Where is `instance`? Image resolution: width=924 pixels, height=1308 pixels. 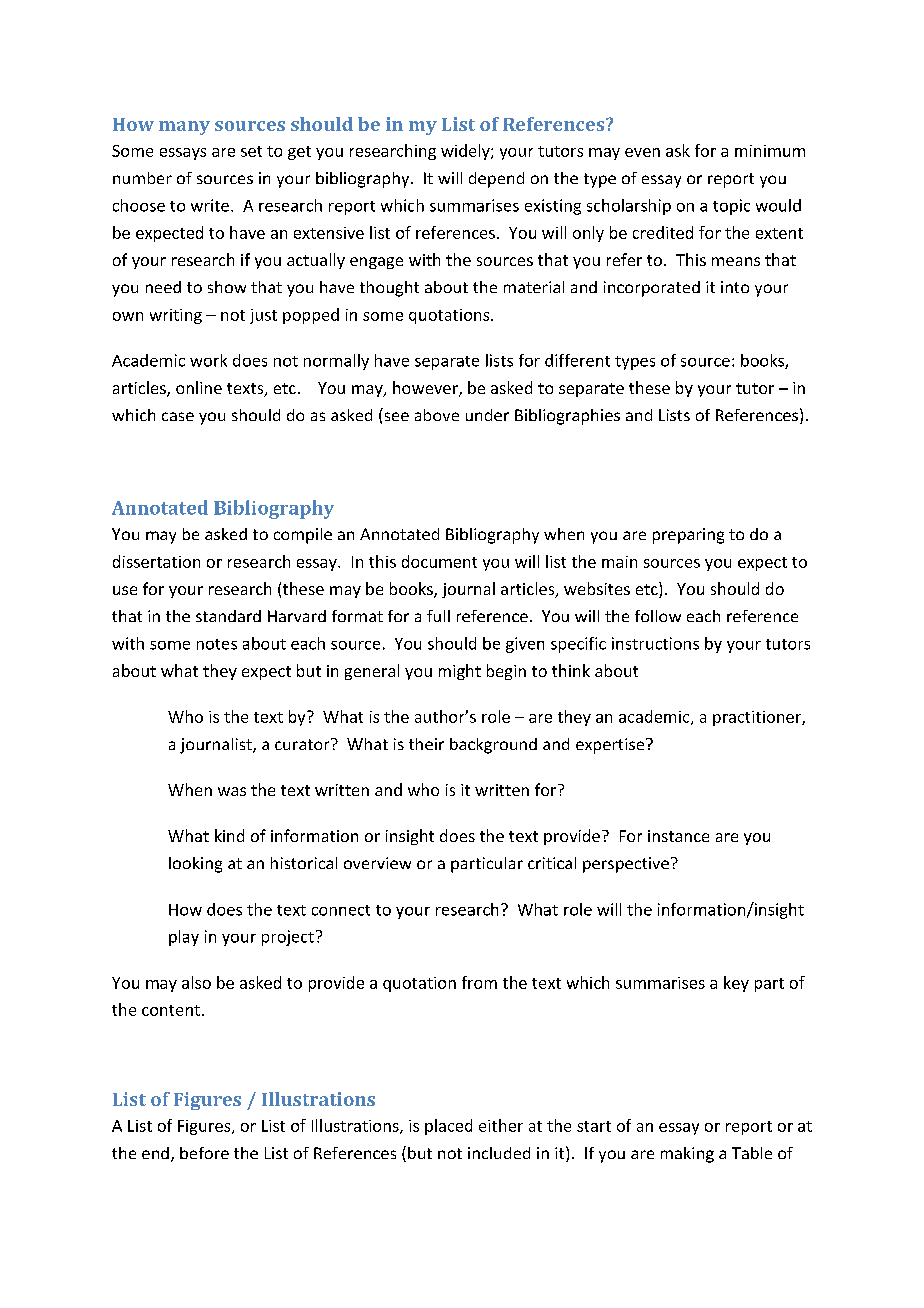 instance is located at coordinates (678, 836).
